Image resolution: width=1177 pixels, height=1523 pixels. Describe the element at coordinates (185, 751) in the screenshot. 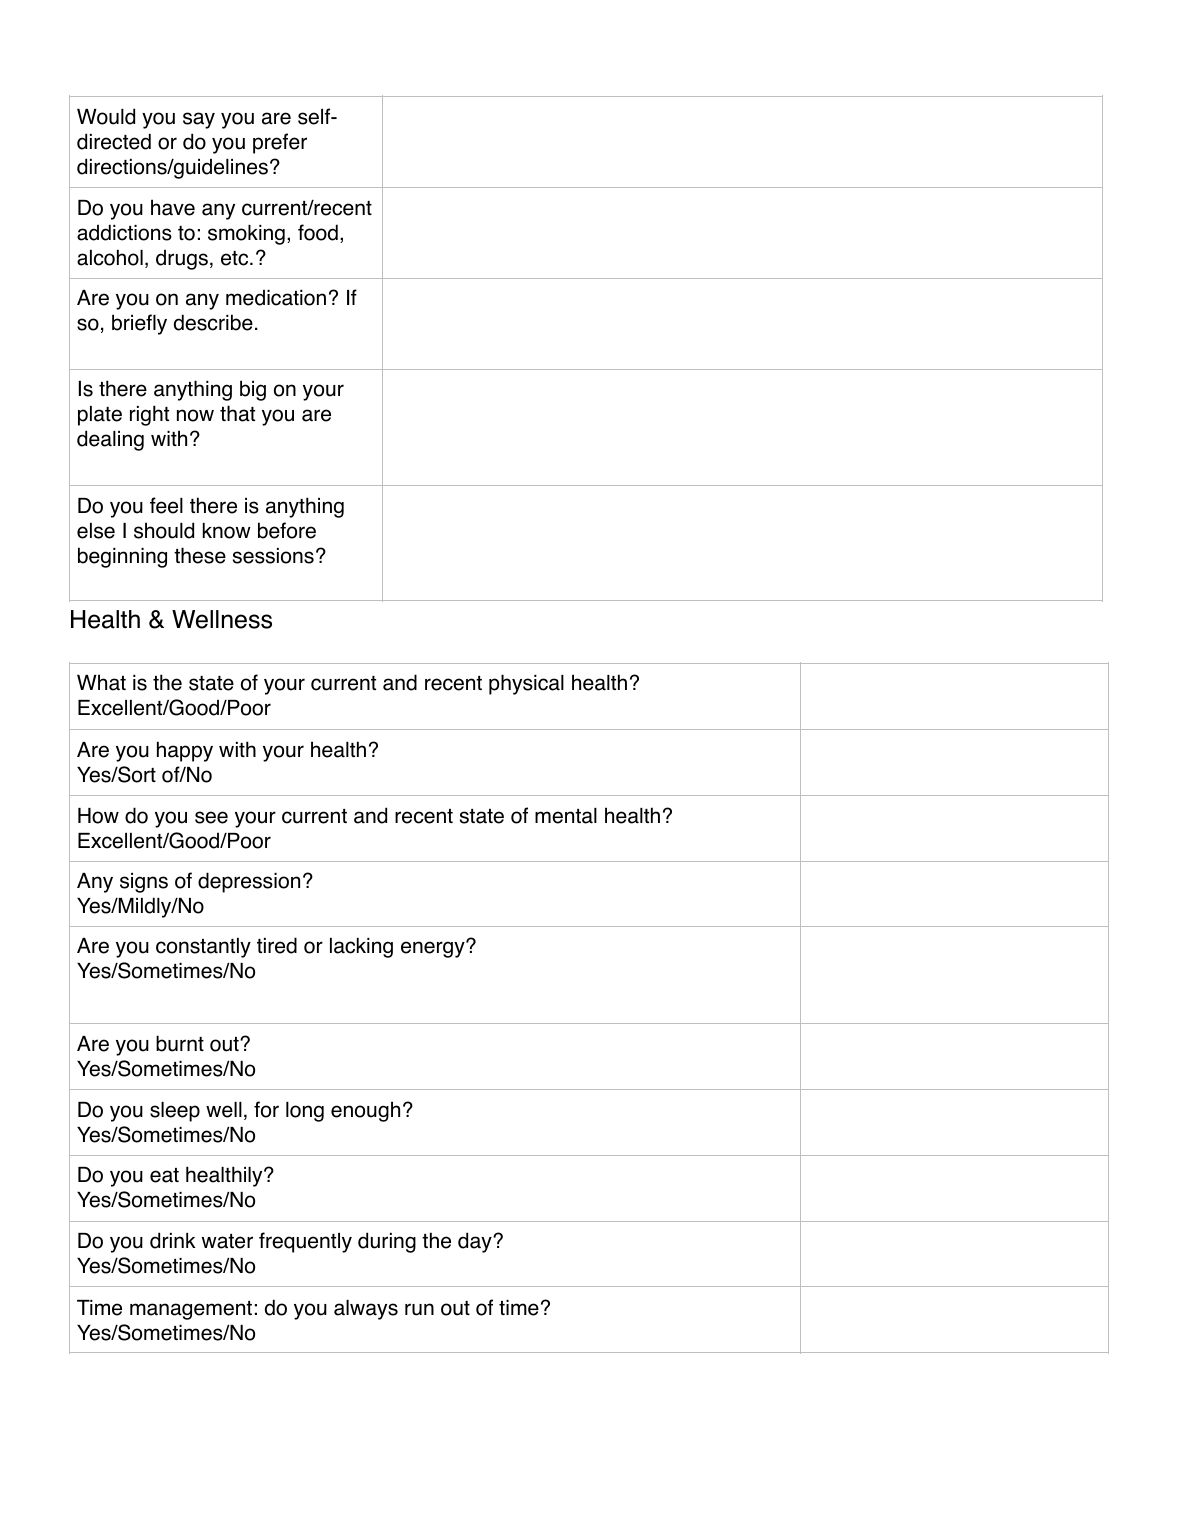

I see `happy` at that location.
